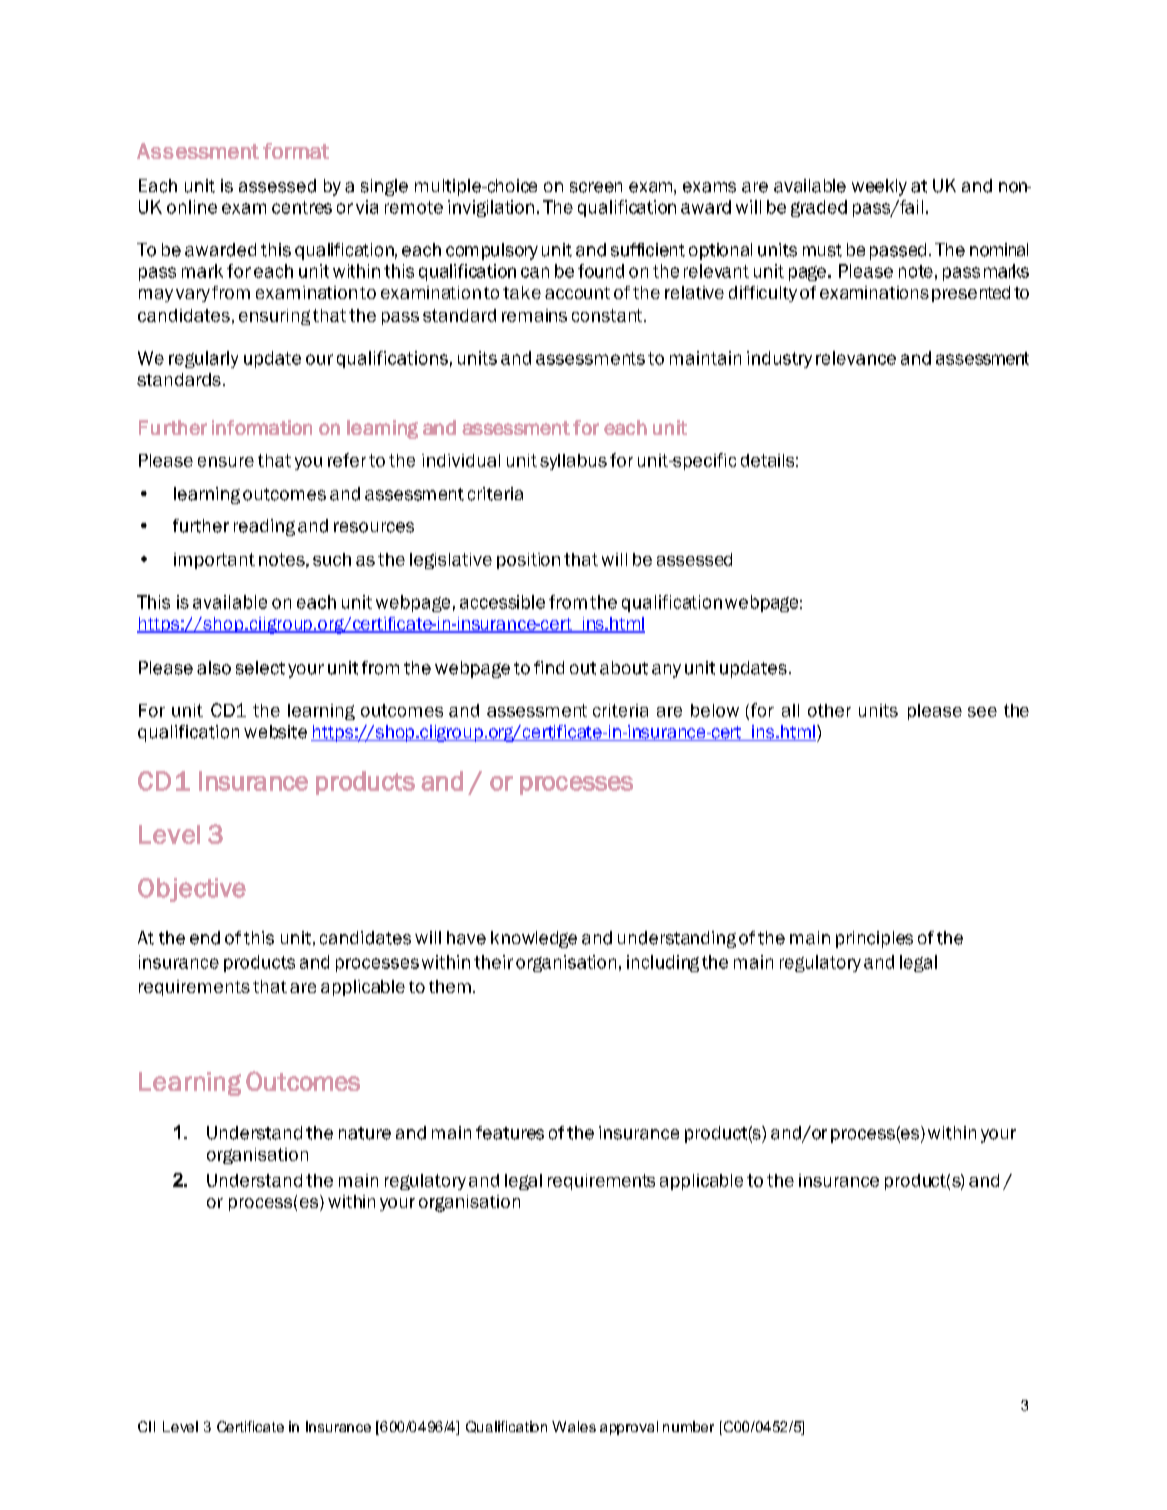 The image size is (1167, 1510). I want to click on weekly, so click(879, 187).
